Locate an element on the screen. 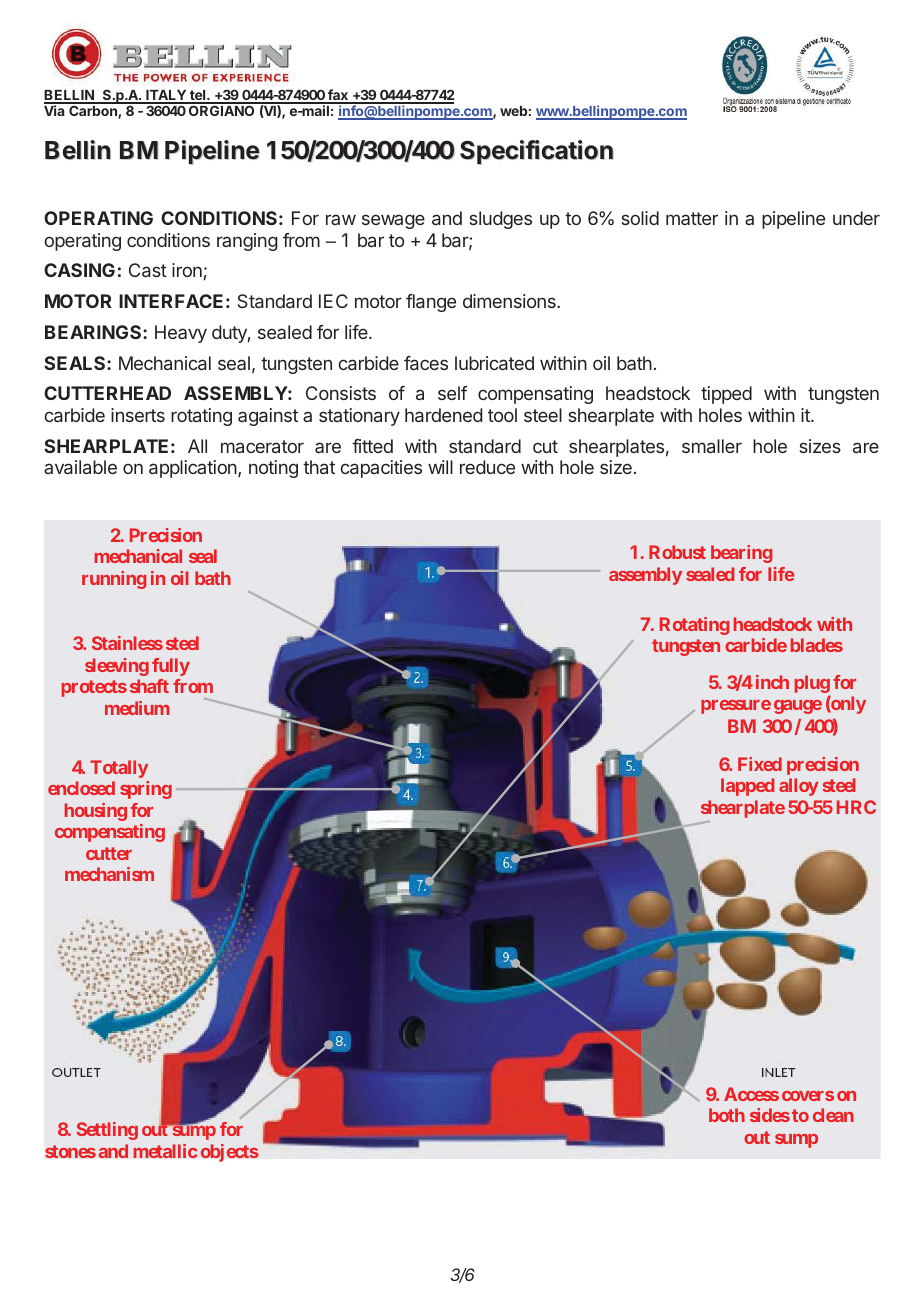 This screenshot has height=1308, width=924. mechanism is located at coordinates (109, 874).
